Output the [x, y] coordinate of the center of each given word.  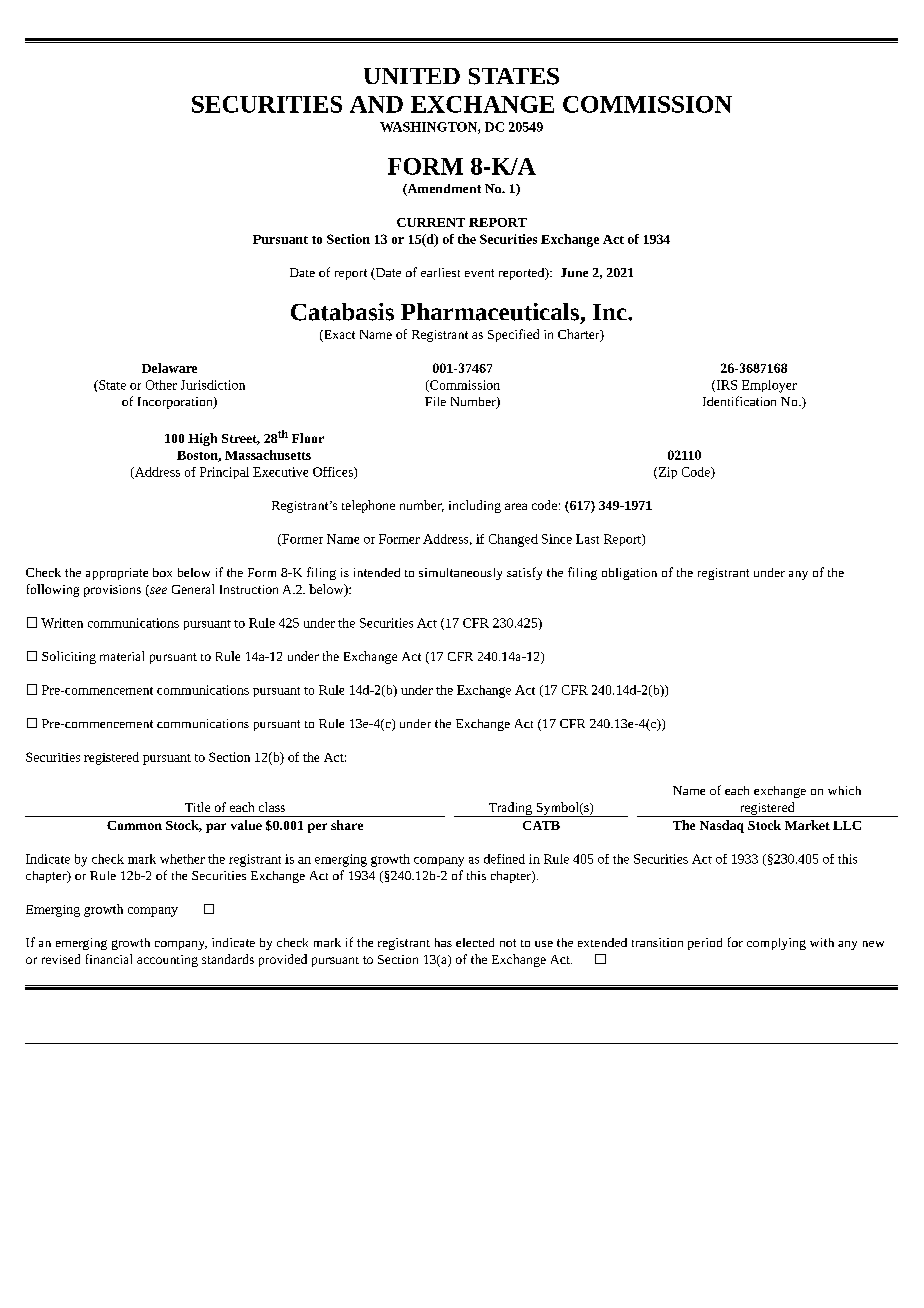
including [475, 506]
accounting [167, 961]
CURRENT [431, 222]
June [574, 272]
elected [475, 942]
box [162, 572]
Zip [666, 473]
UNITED [412, 76]
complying [776, 944]
